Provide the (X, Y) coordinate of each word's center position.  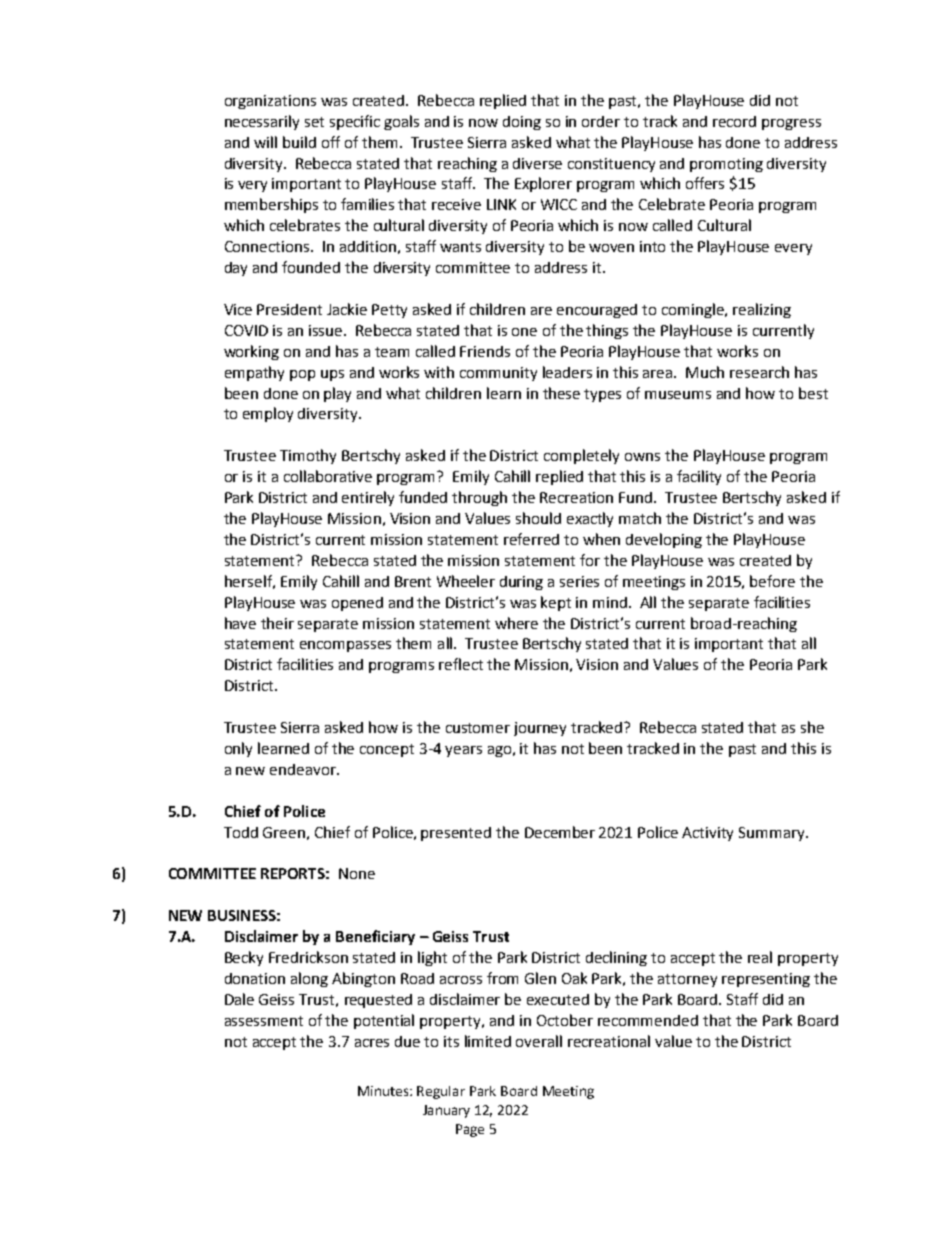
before (772, 581)
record (734, 121)
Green (284, 832)
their (277, 623)
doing (522, 123)
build (299, 142)
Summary (773, 834)
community (498, 374)
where (516, 623)
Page (470, 1130)
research (759, 372)
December (560, 832)
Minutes (384, 1091)
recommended (648, 1020)
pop (302, 375)
